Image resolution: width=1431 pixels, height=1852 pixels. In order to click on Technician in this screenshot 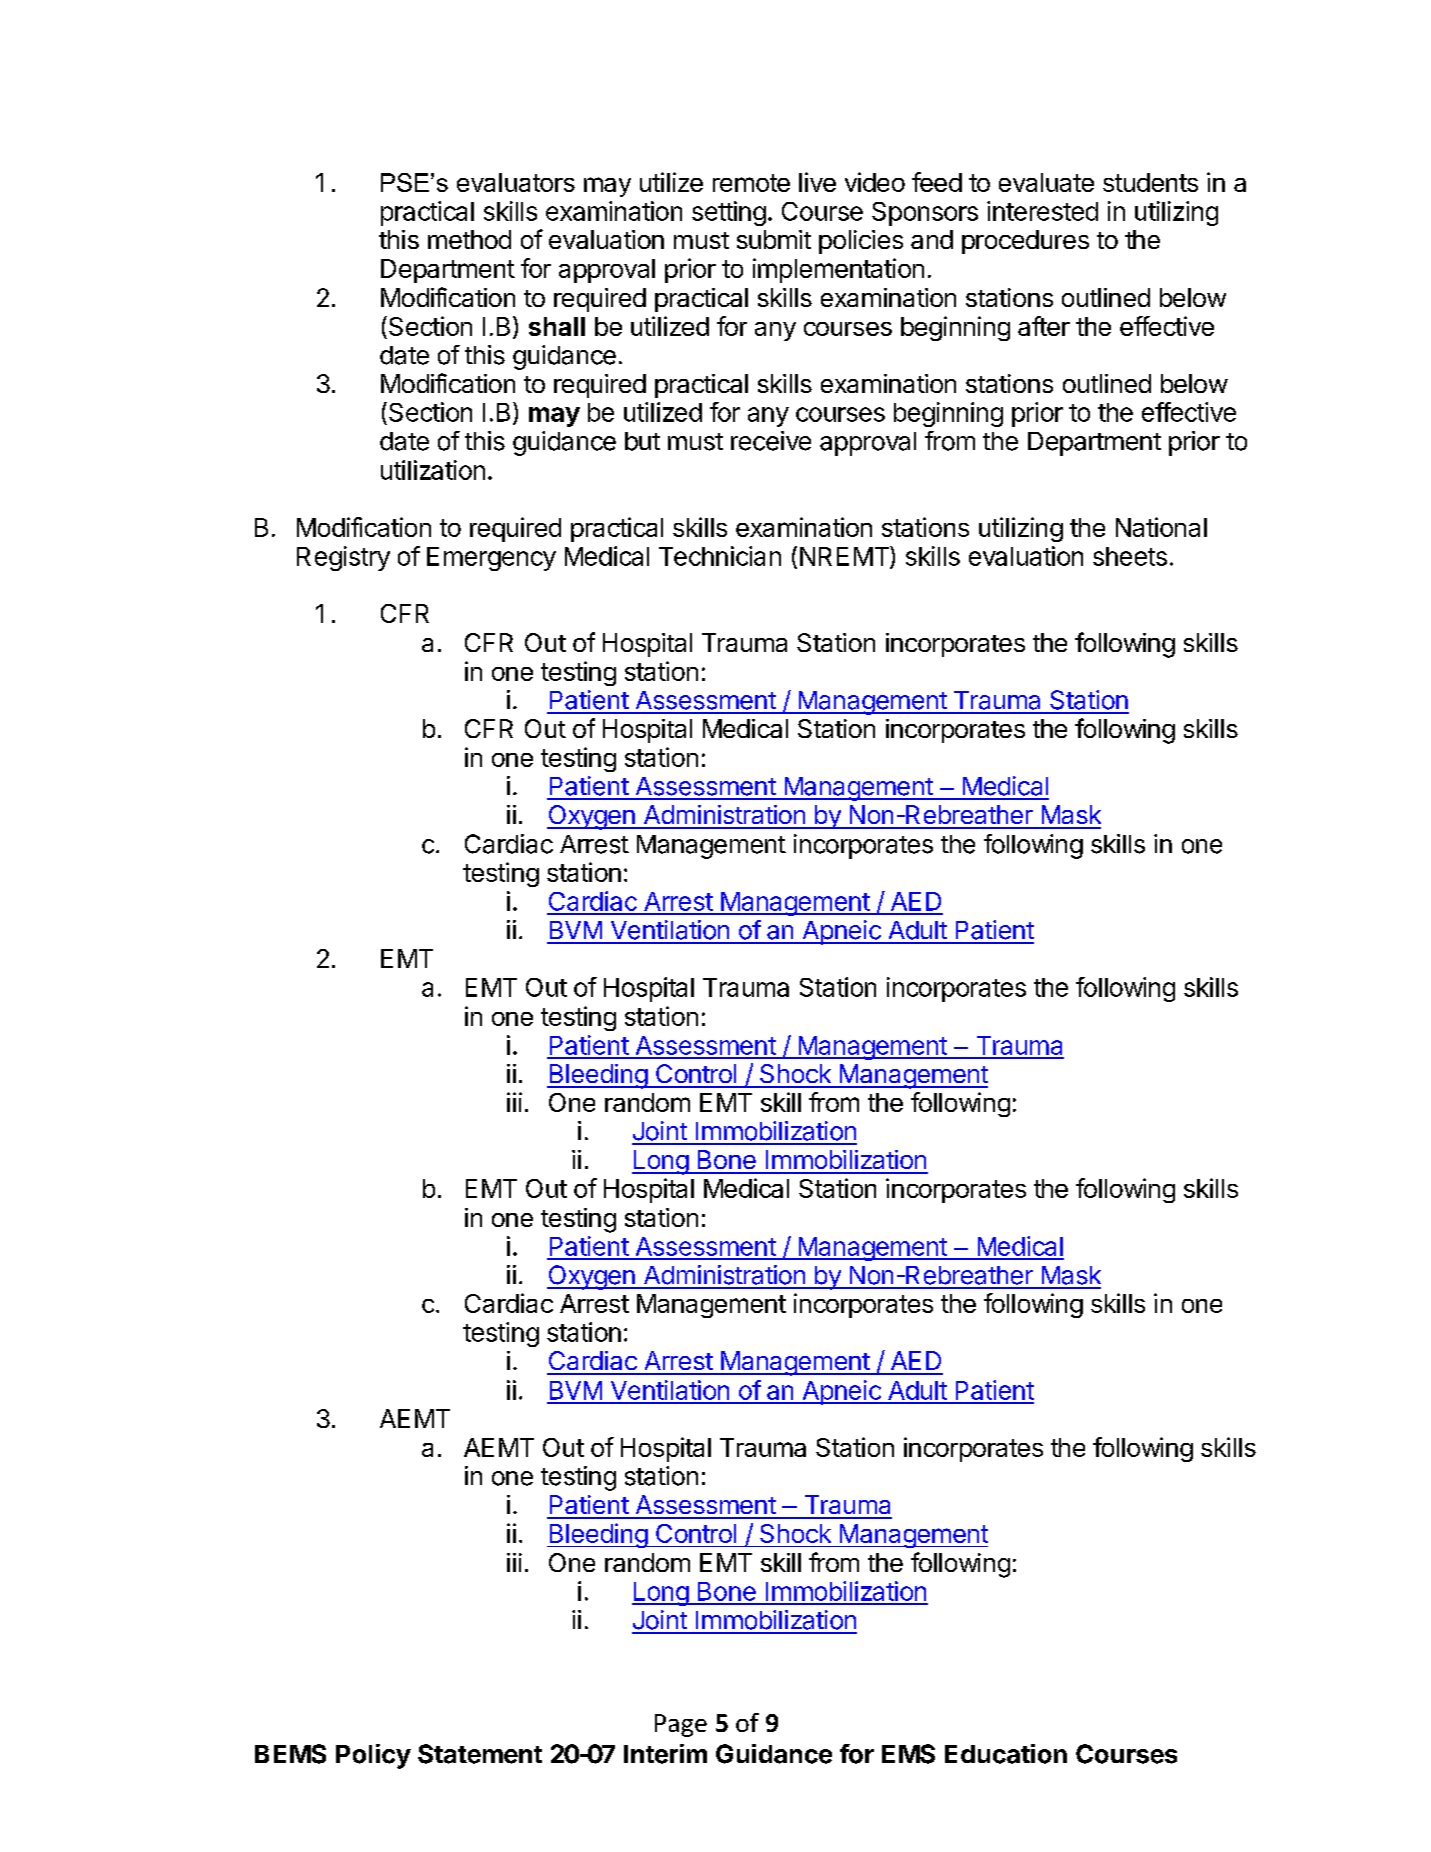, I will do `click(720, 556)`.
